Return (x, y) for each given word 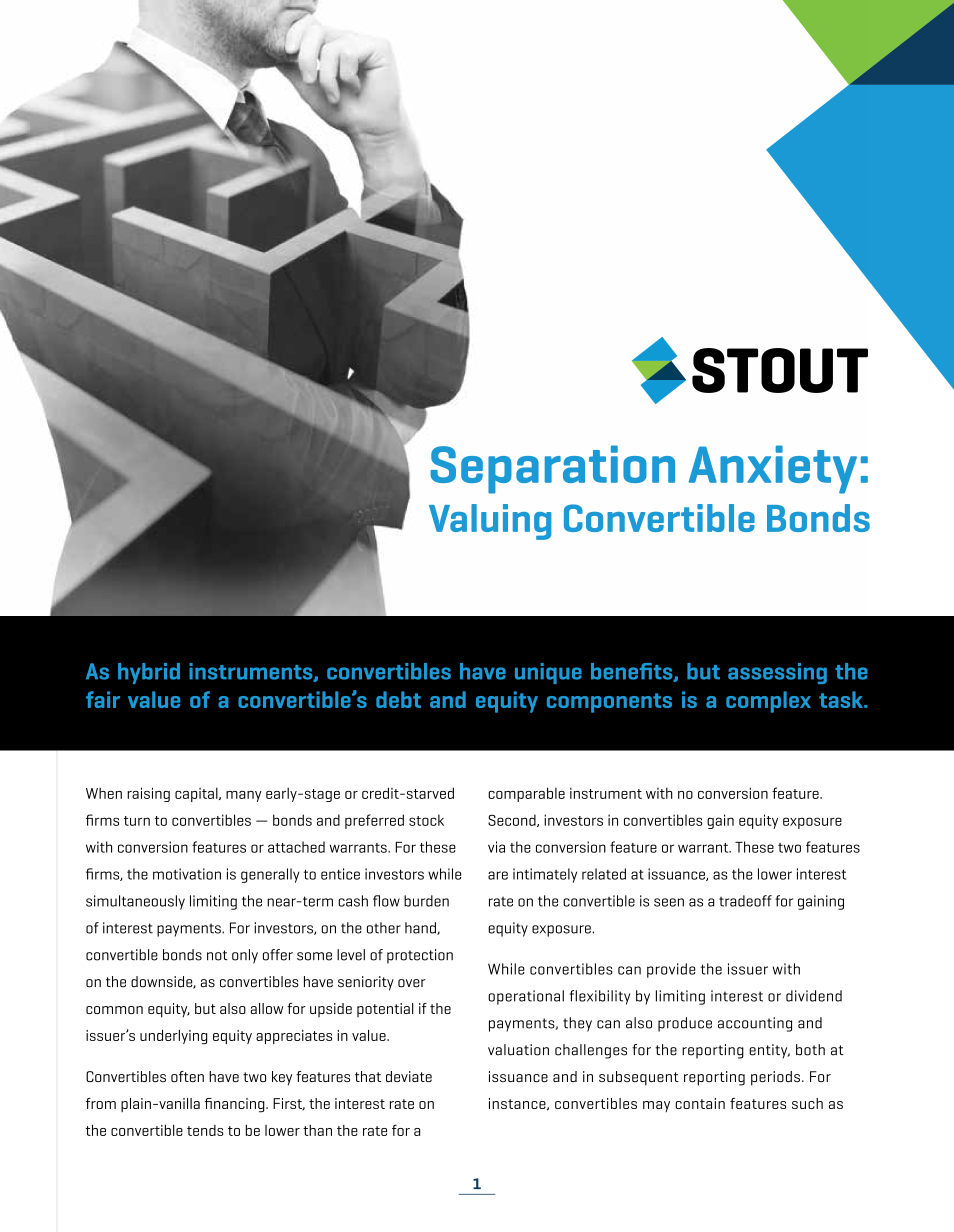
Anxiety (773, 469)
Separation (552, 469)
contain (700, 1103)
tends (205, 1130)
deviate (409, 1076)
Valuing (490, 522)
